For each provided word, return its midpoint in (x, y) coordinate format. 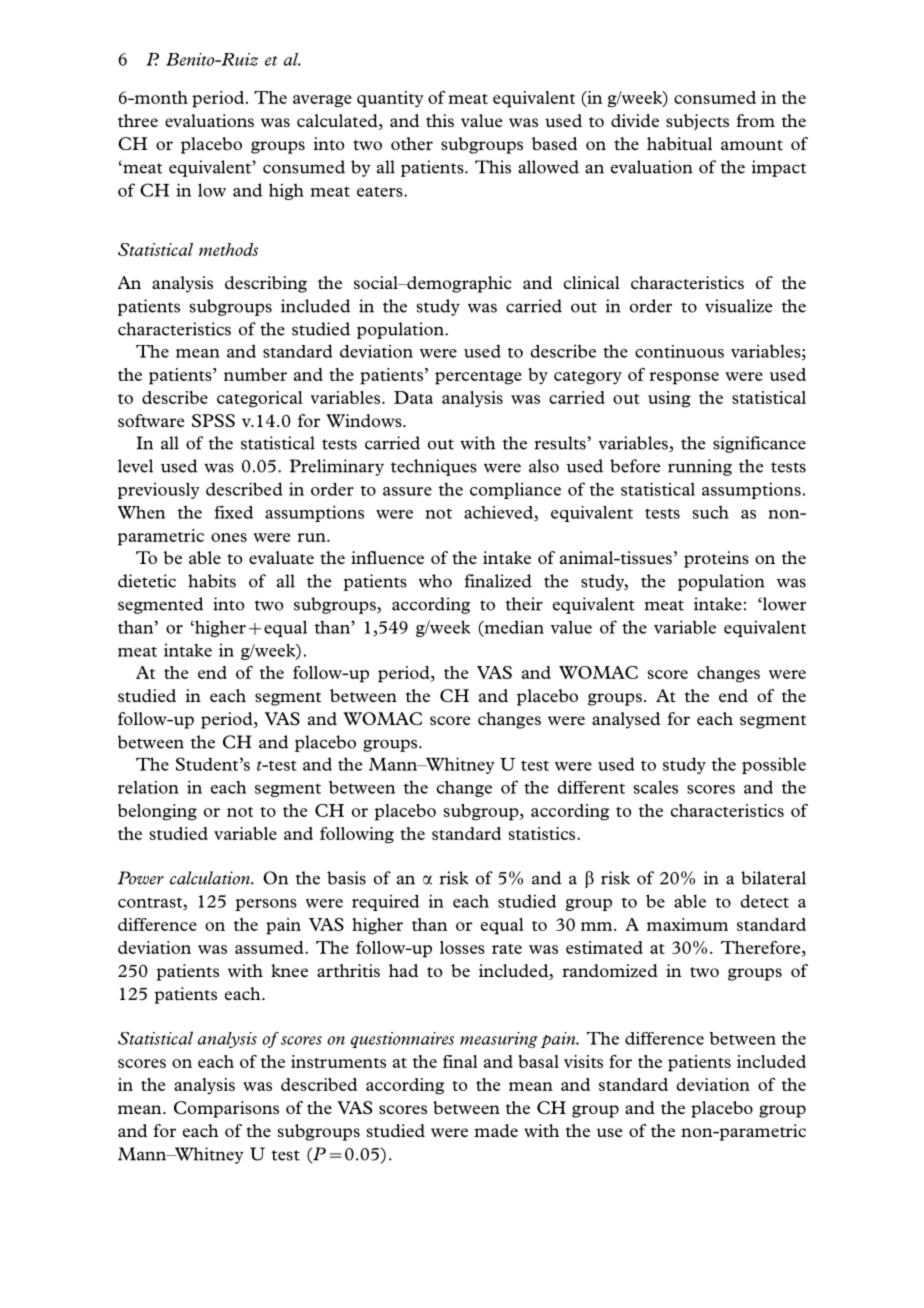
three (138, 120)
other (412, 143)
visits (583, 1061)
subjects (697, 122)
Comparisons (226, 1109)
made (496, 1130)
